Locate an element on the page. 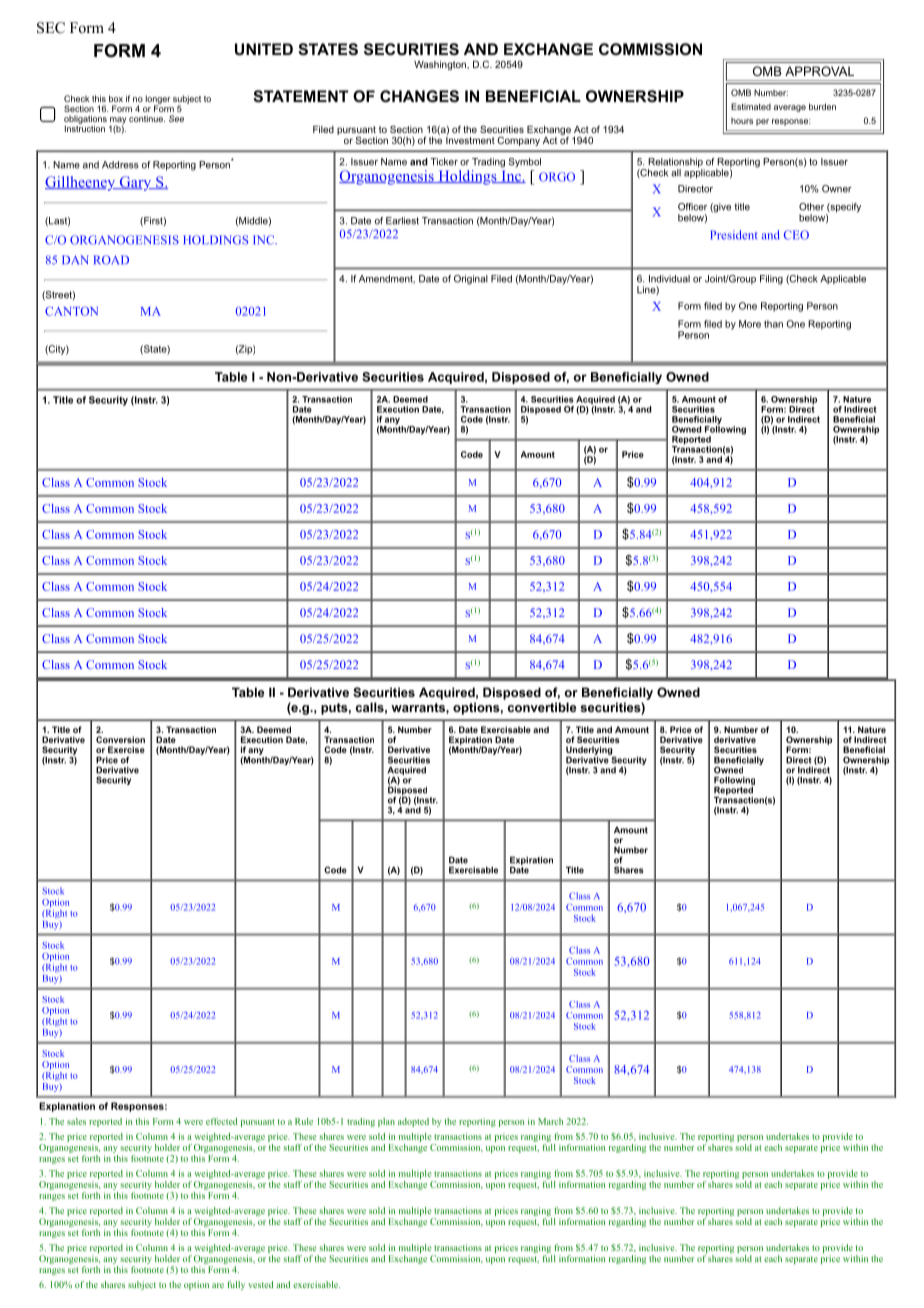 This image has height=1308, width=924. CANTON is located at coordinates (71, 311).
